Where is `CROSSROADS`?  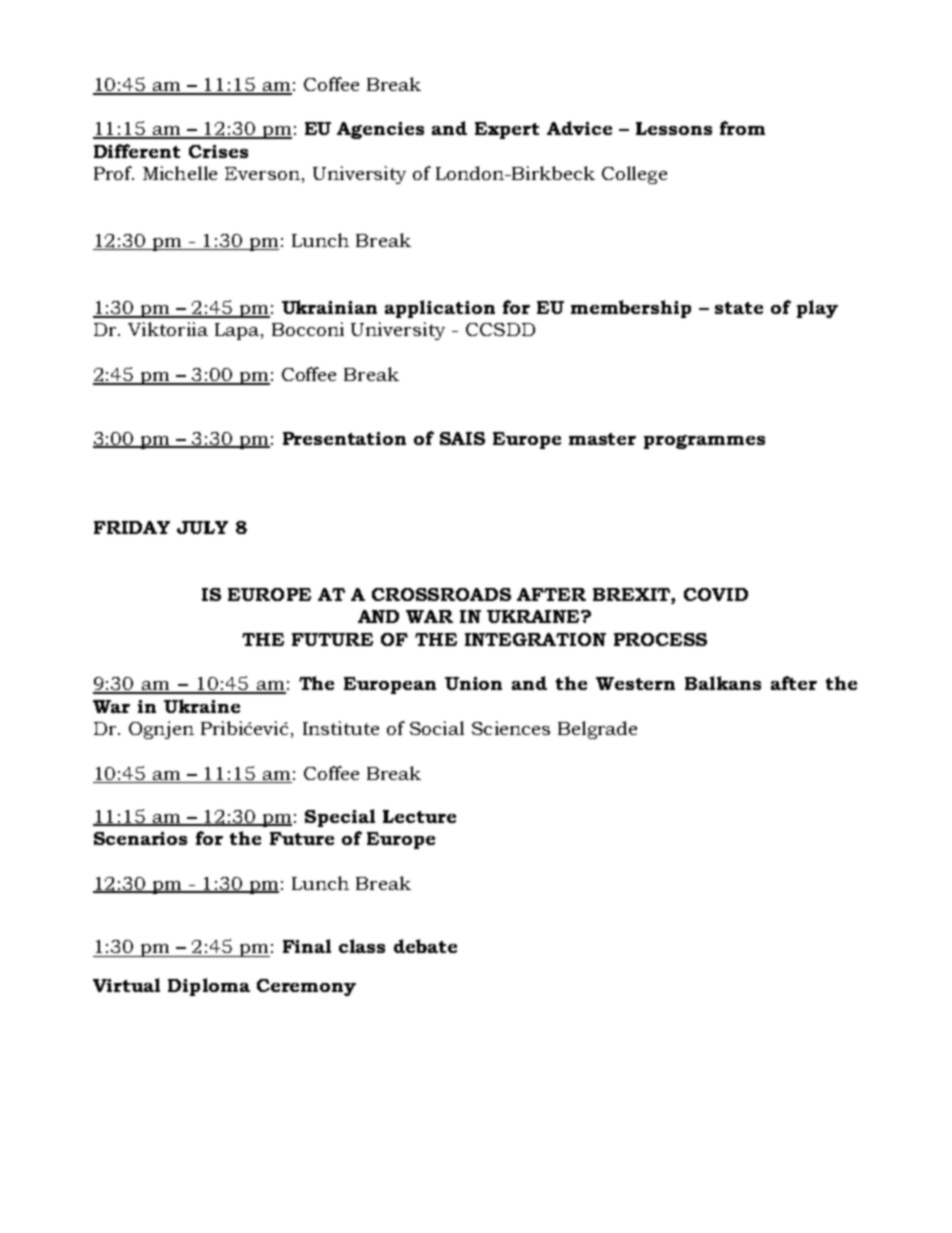 CROSSROADS is located at coordinates (441, 594).
